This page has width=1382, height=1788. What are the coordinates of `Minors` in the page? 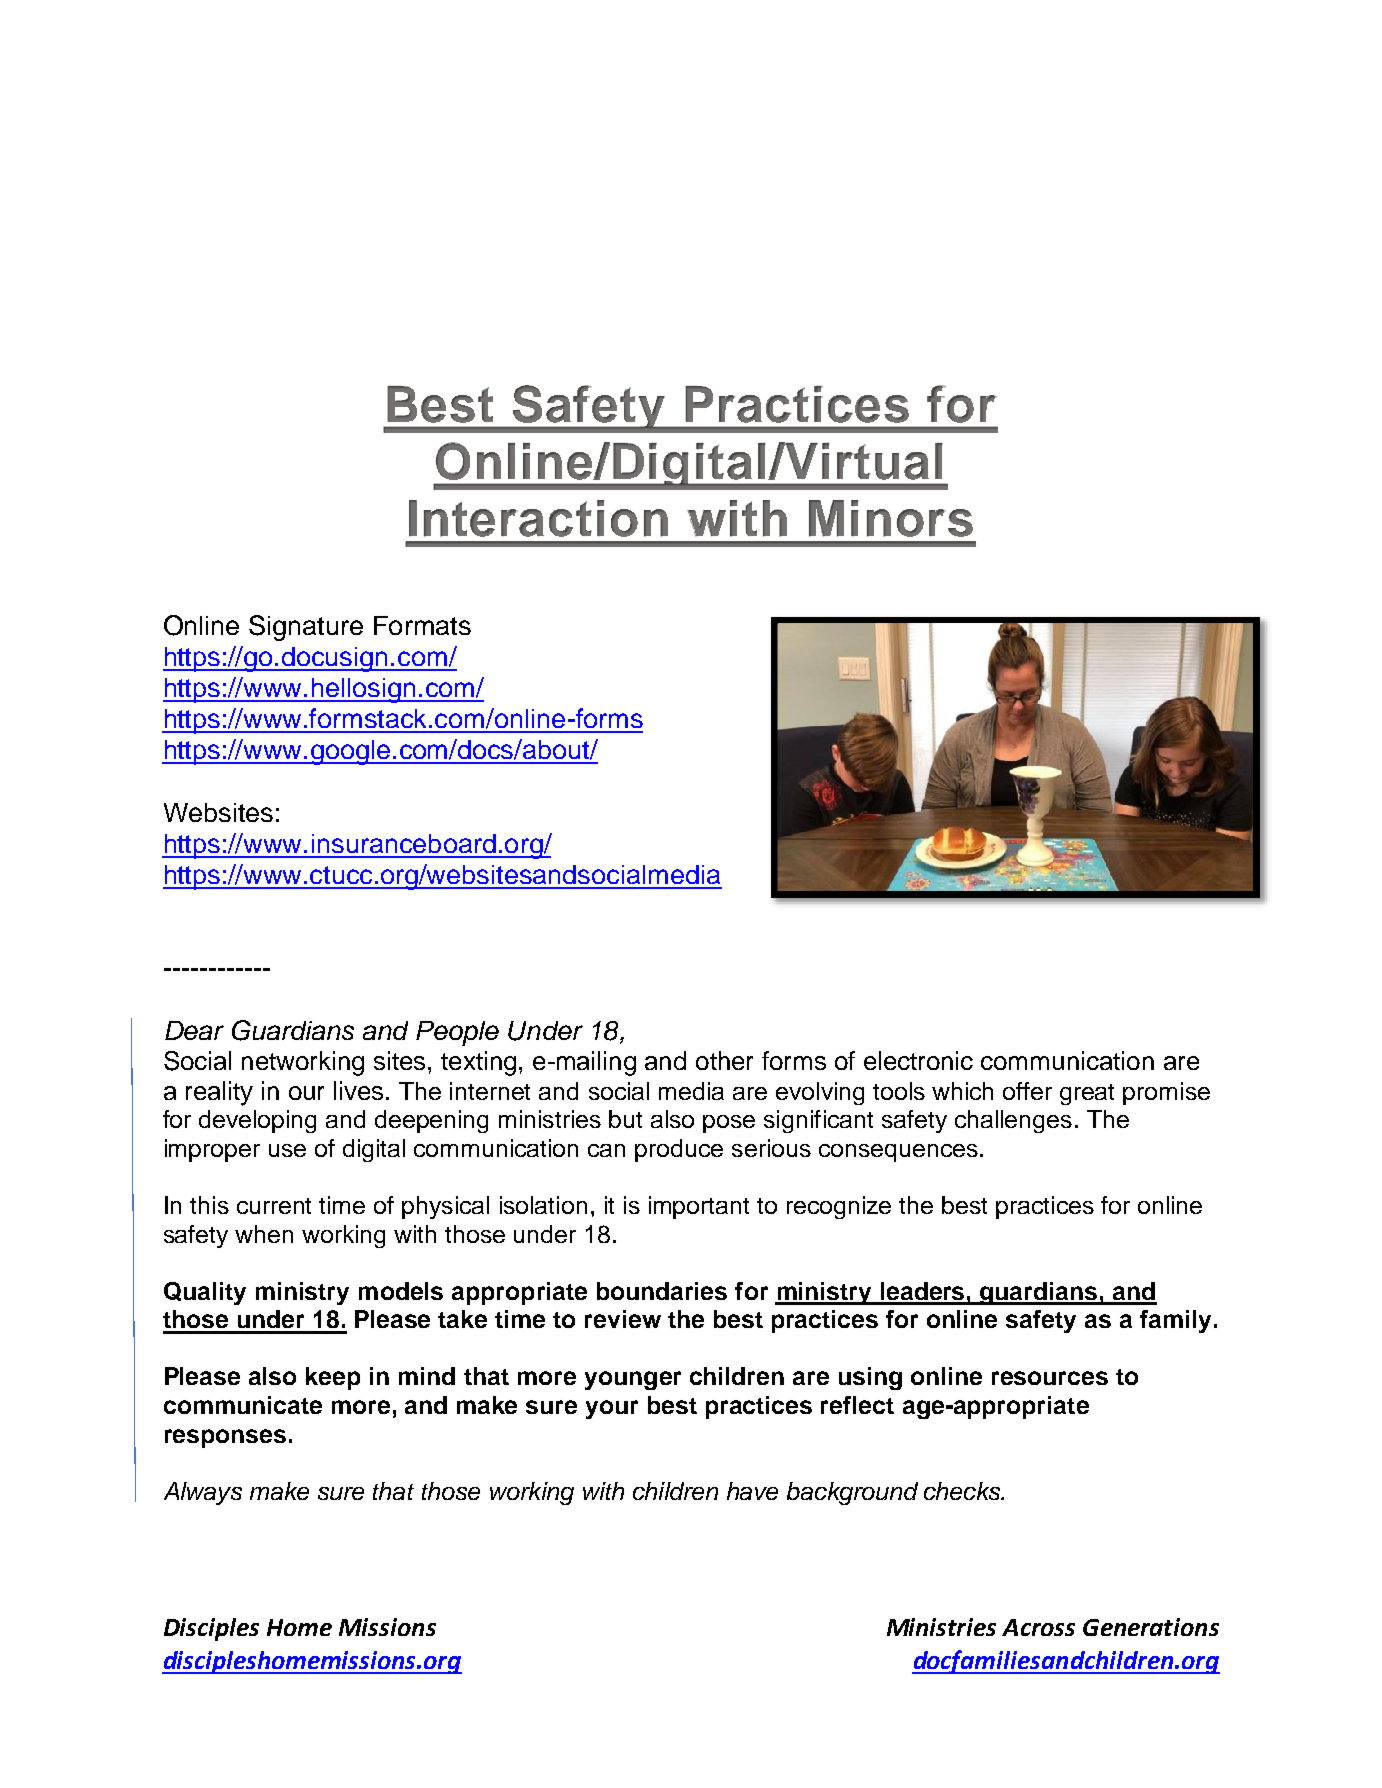 It's located at (891, 518).
